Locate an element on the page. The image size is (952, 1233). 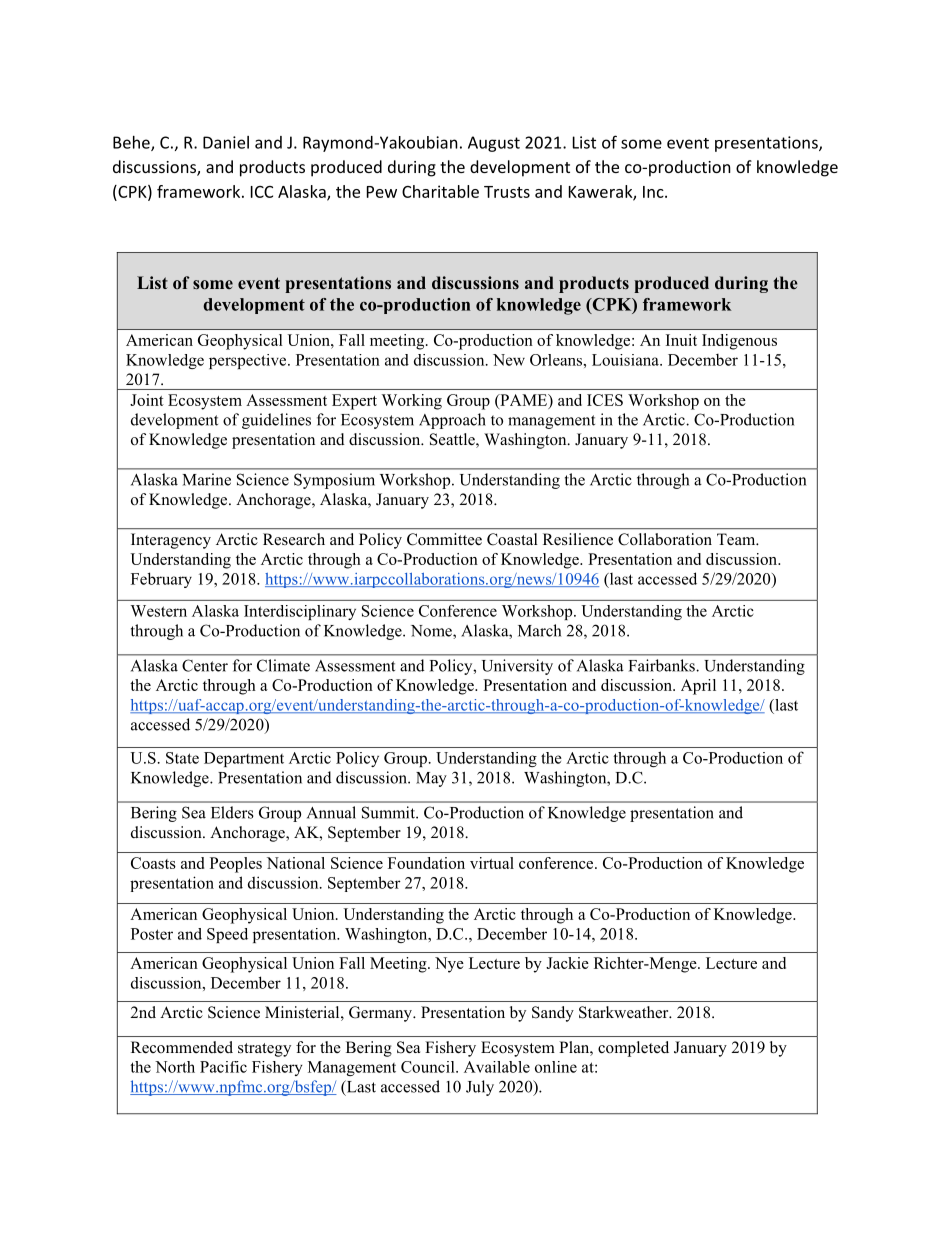
Foundation is located at coordinates (426, 863).
